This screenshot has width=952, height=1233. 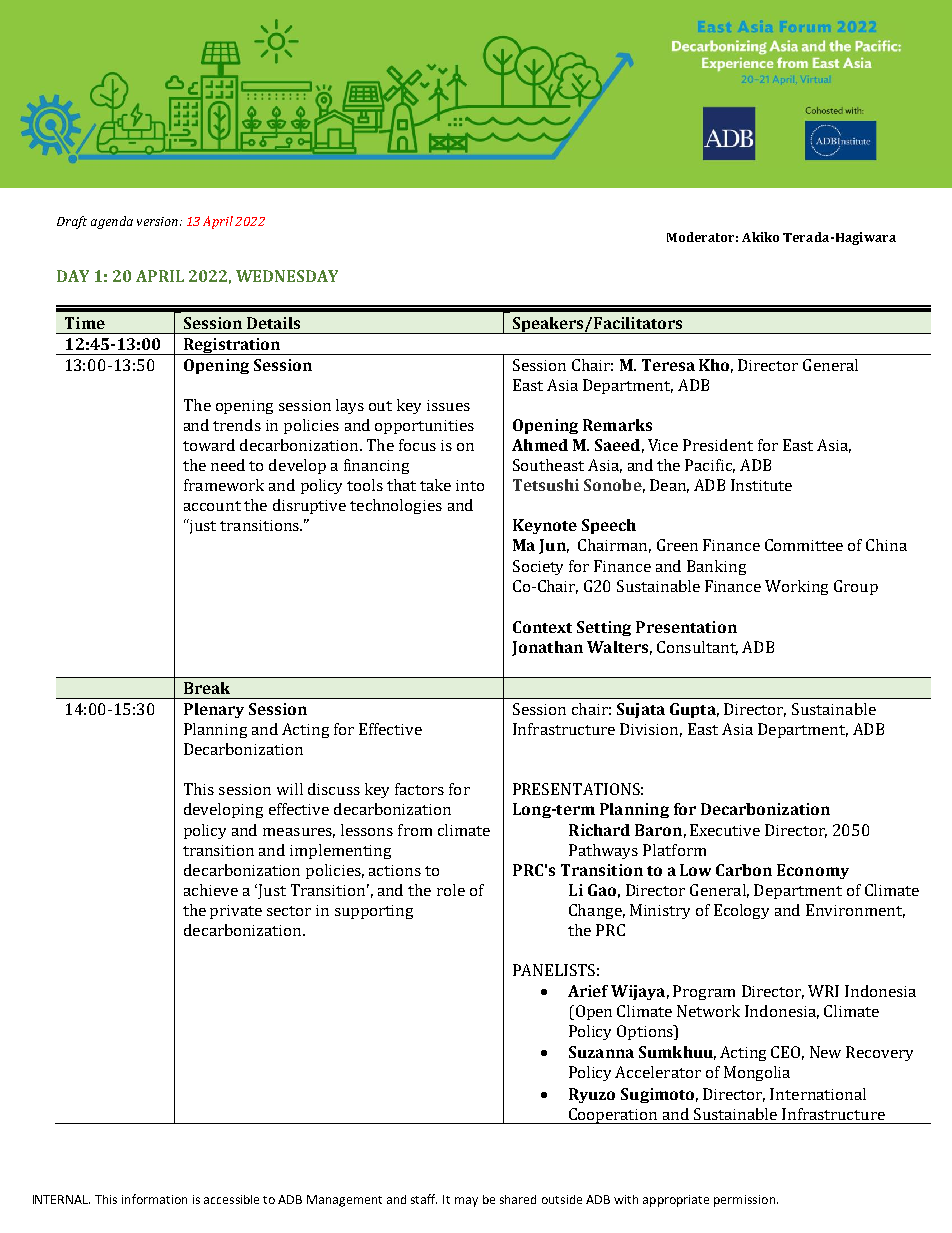 I want to click on role, so click(x=451, y=890).
